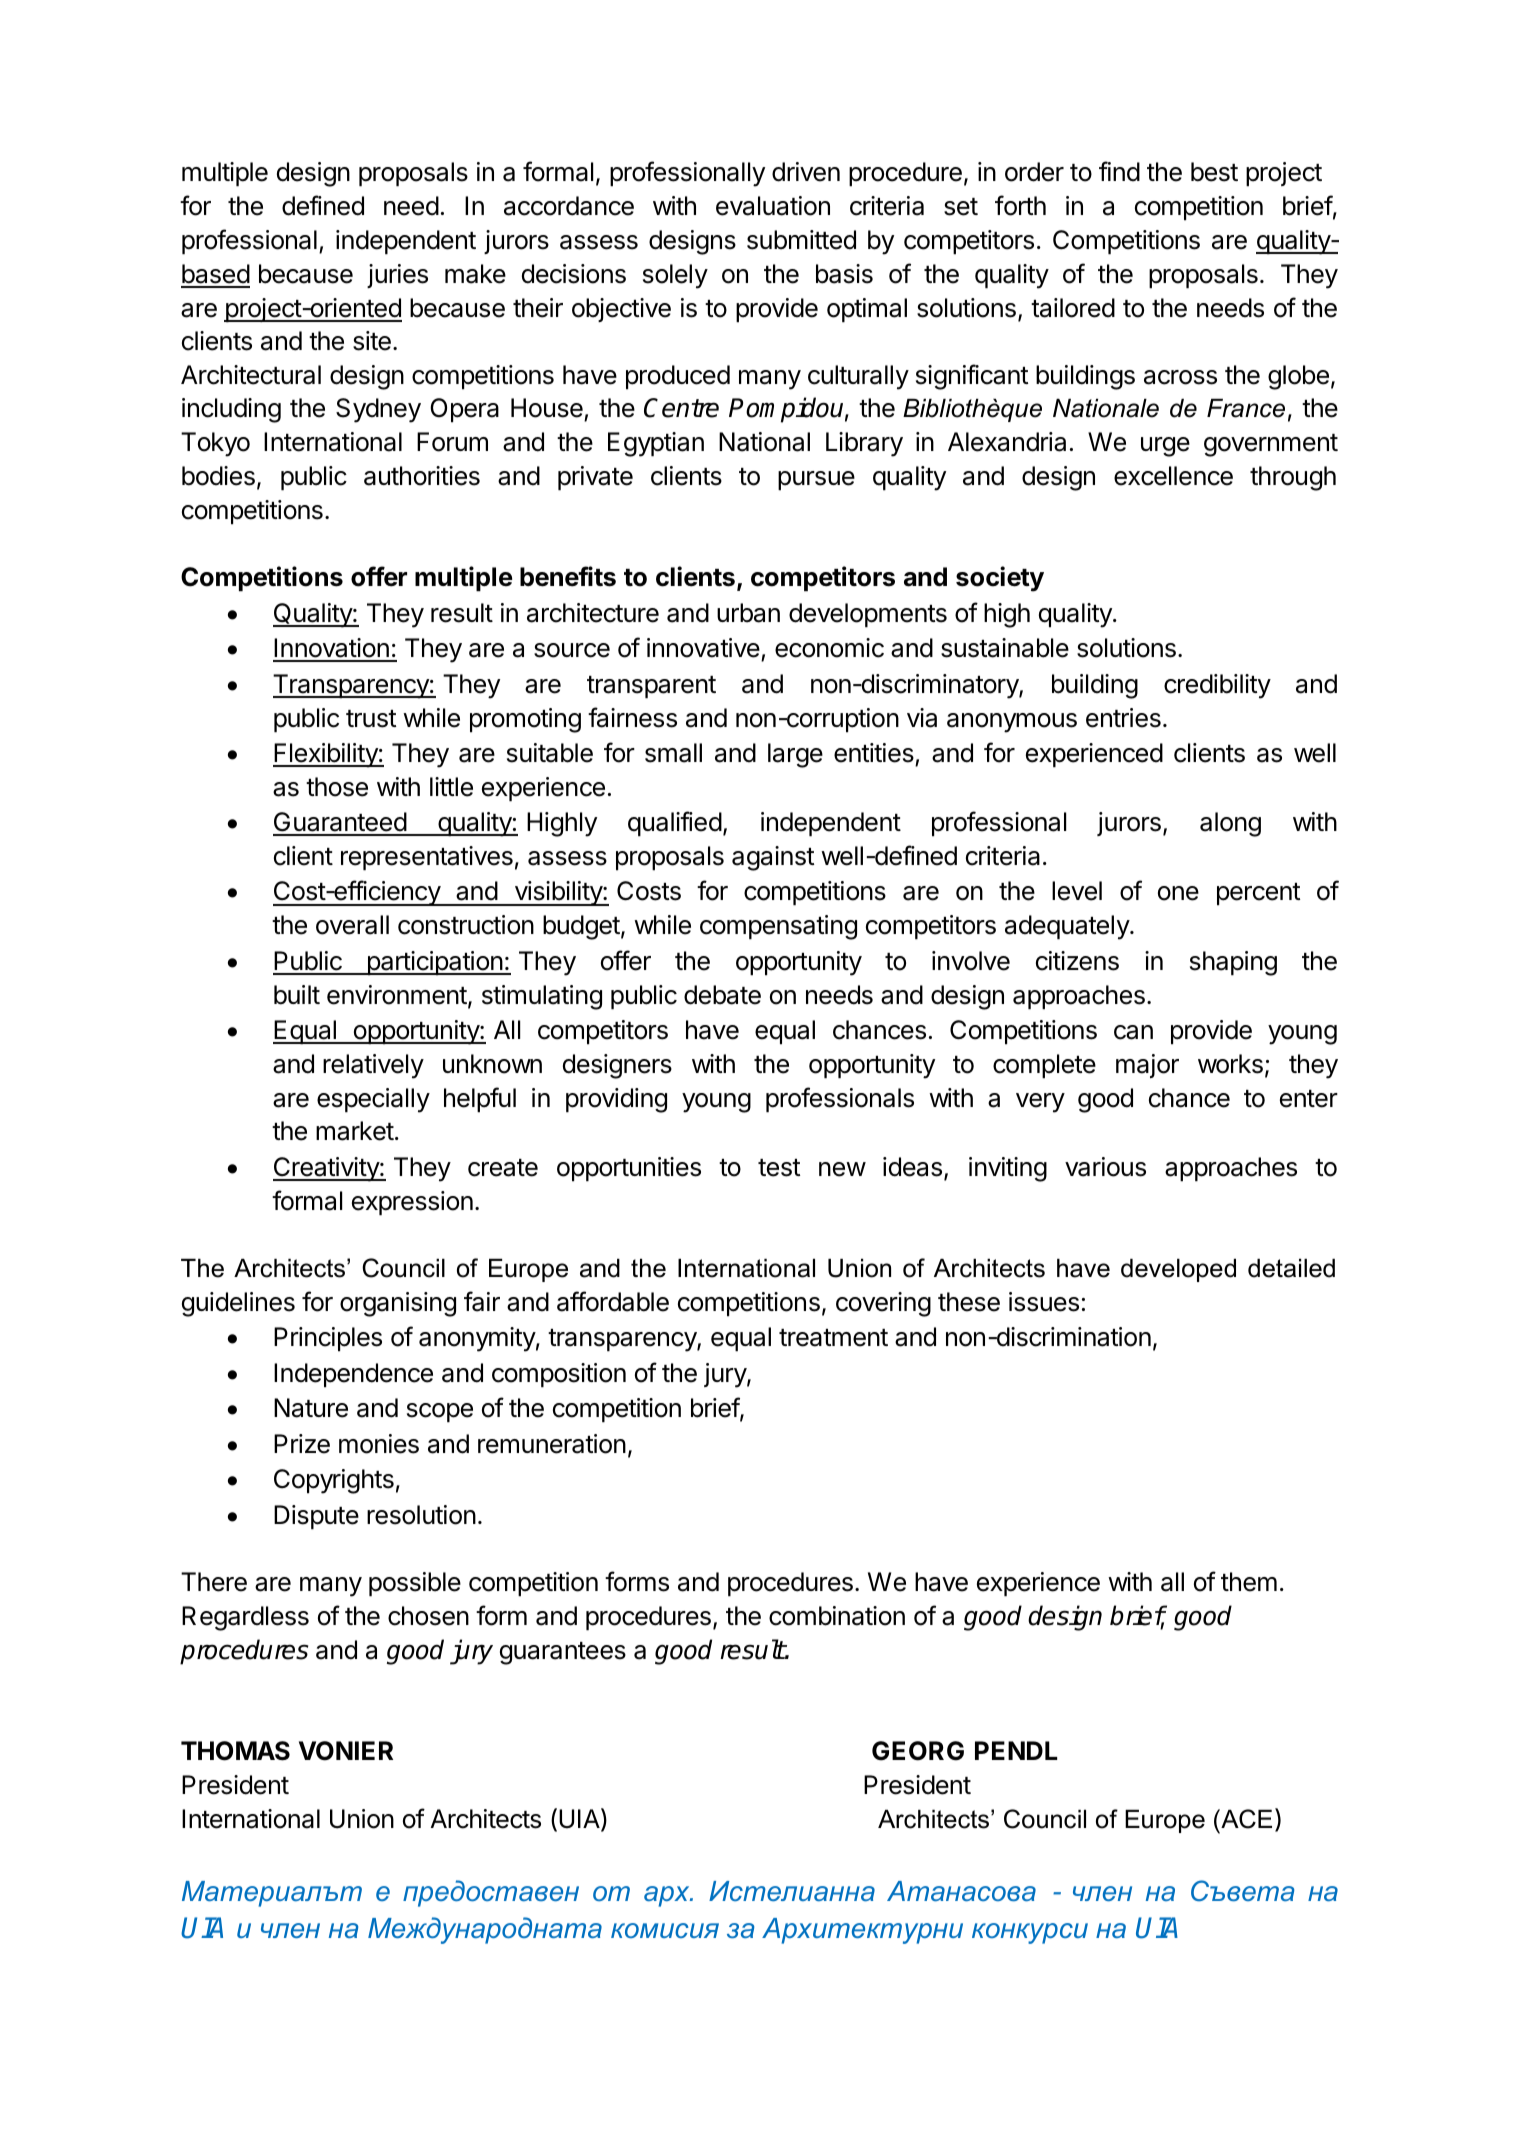  Describe the element at coordinates (918, 1751) in the screenshot. I see `GEORG` at that location.
